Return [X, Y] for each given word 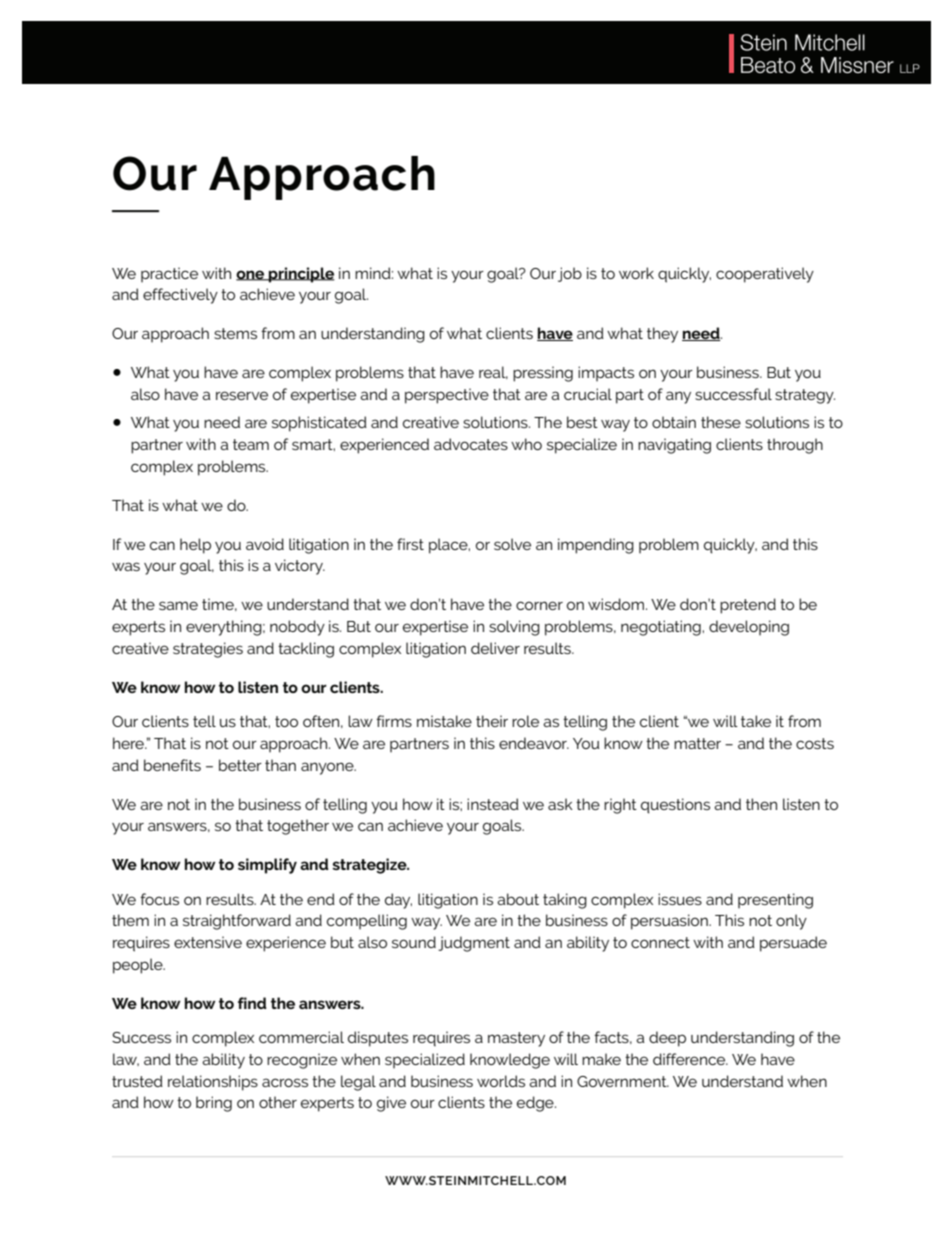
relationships [213, 1083]
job [570, 274]
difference [690, 1059]
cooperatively [765, 275]
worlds [501, 1081]
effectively [180, 296]
